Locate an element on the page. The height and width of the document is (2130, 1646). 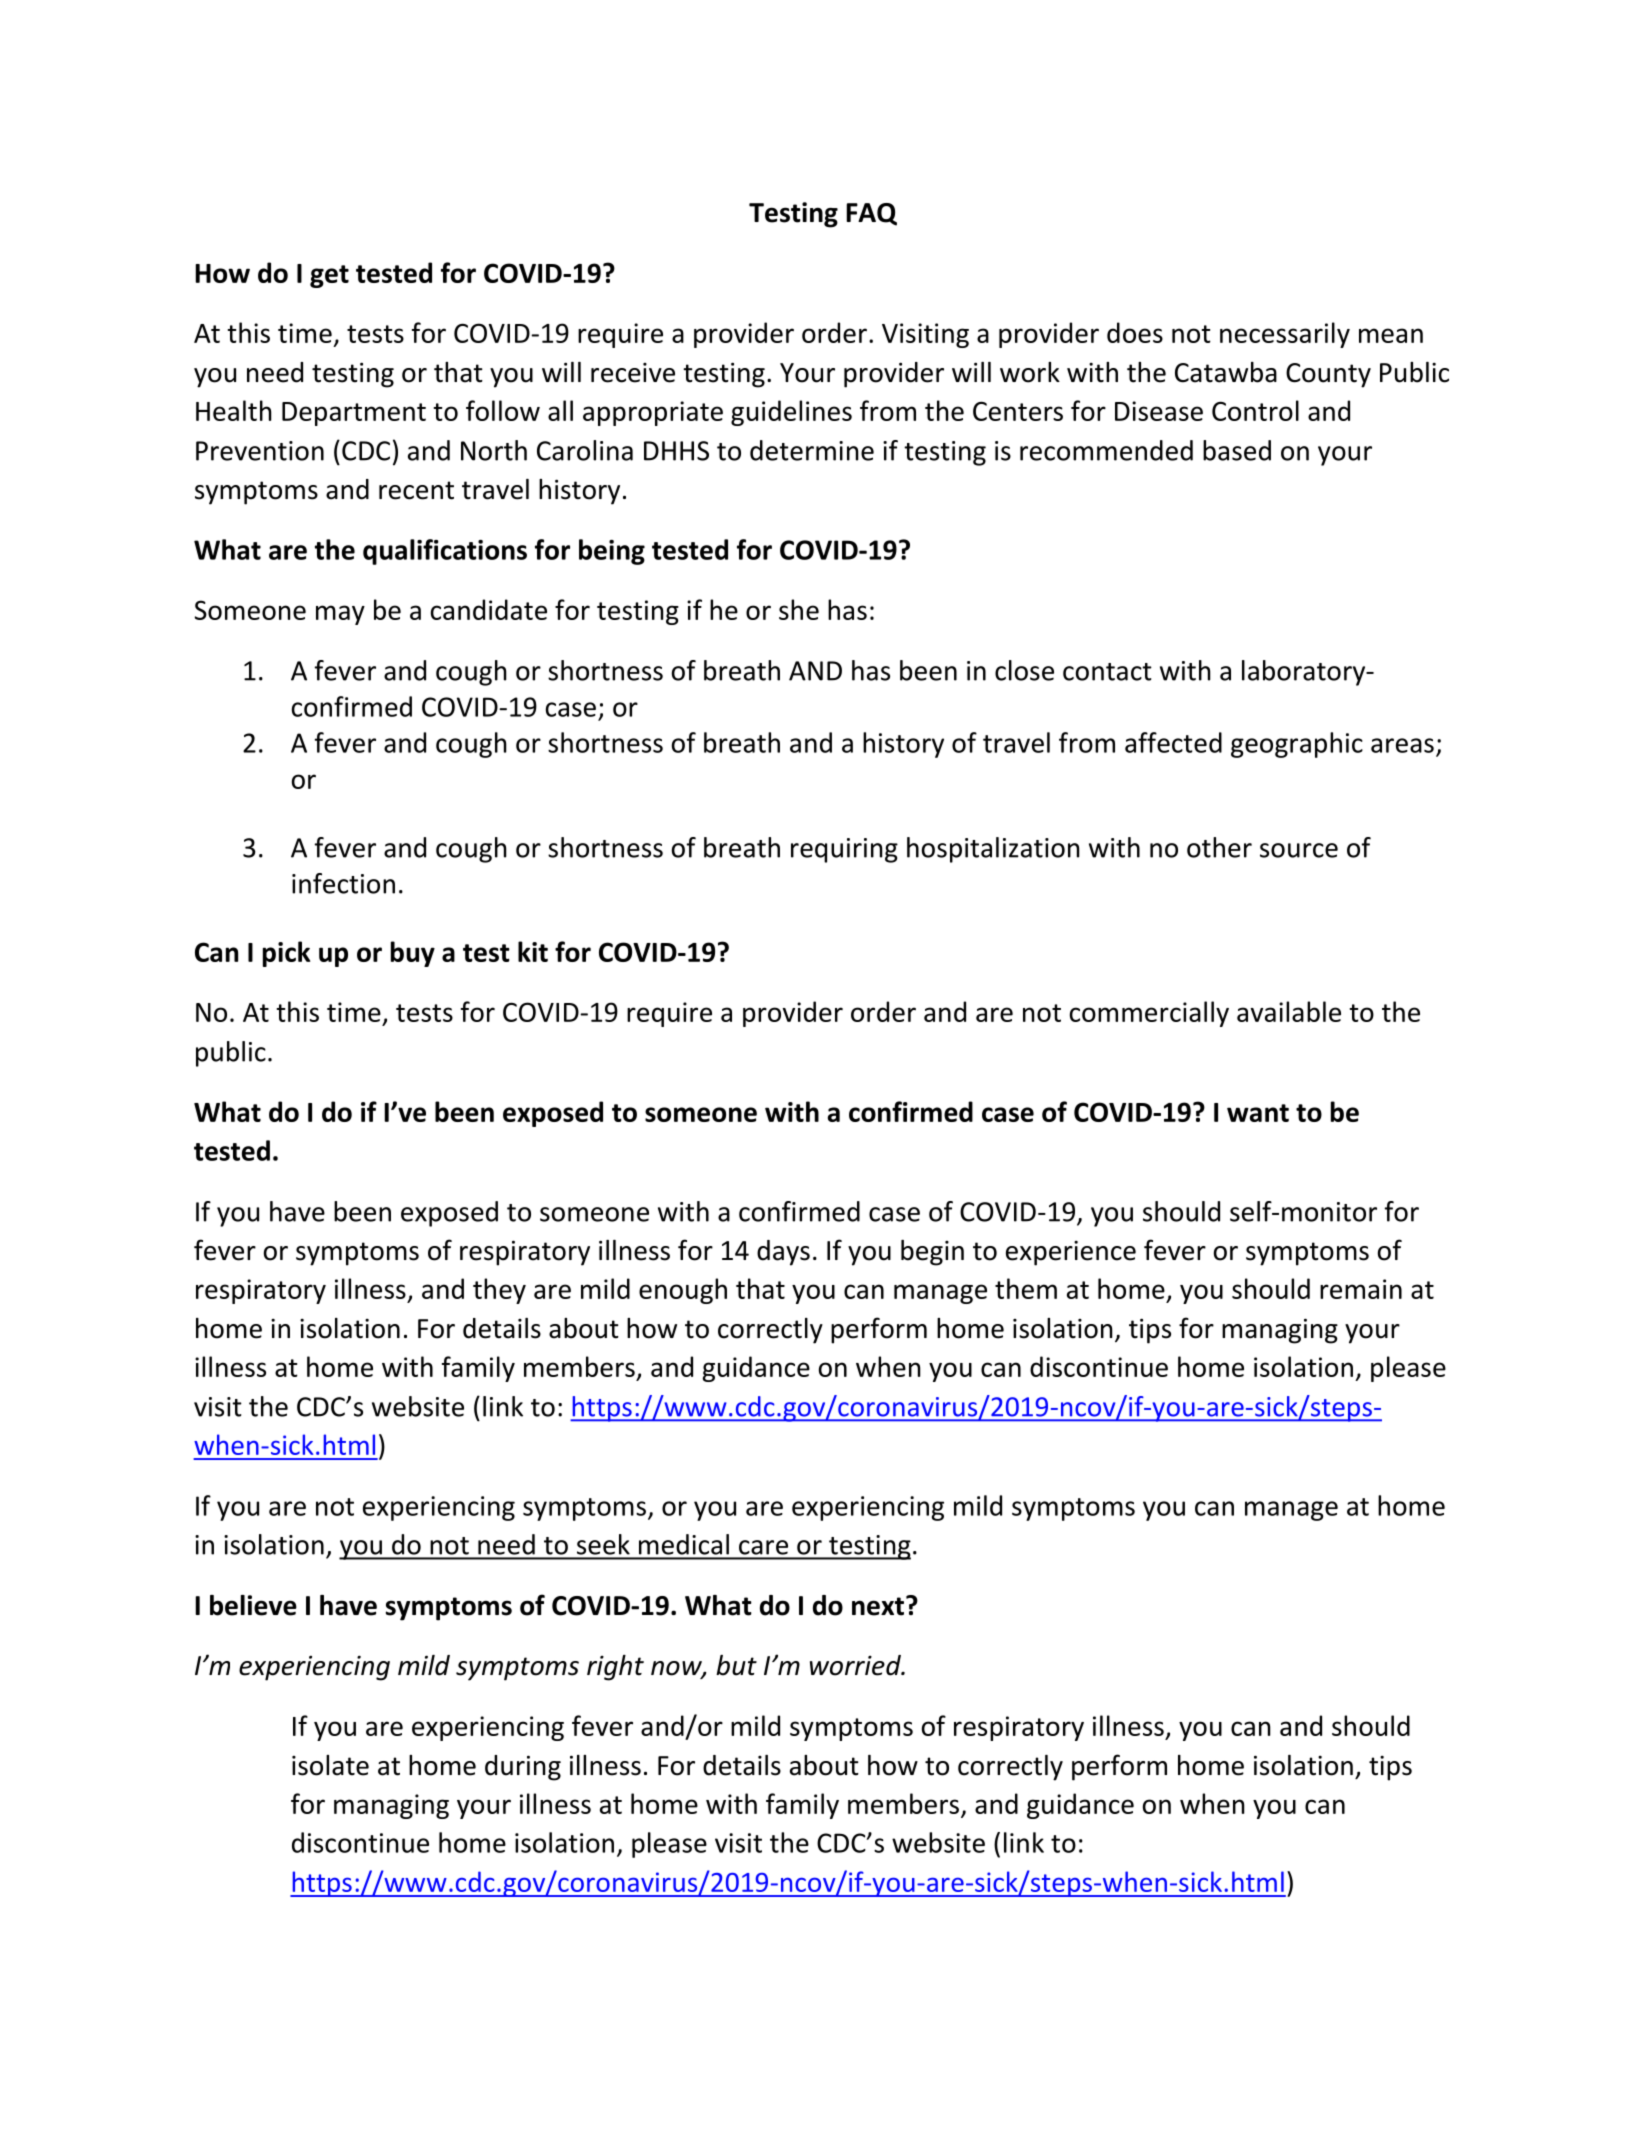
she is located at coordinates (799, 609).
